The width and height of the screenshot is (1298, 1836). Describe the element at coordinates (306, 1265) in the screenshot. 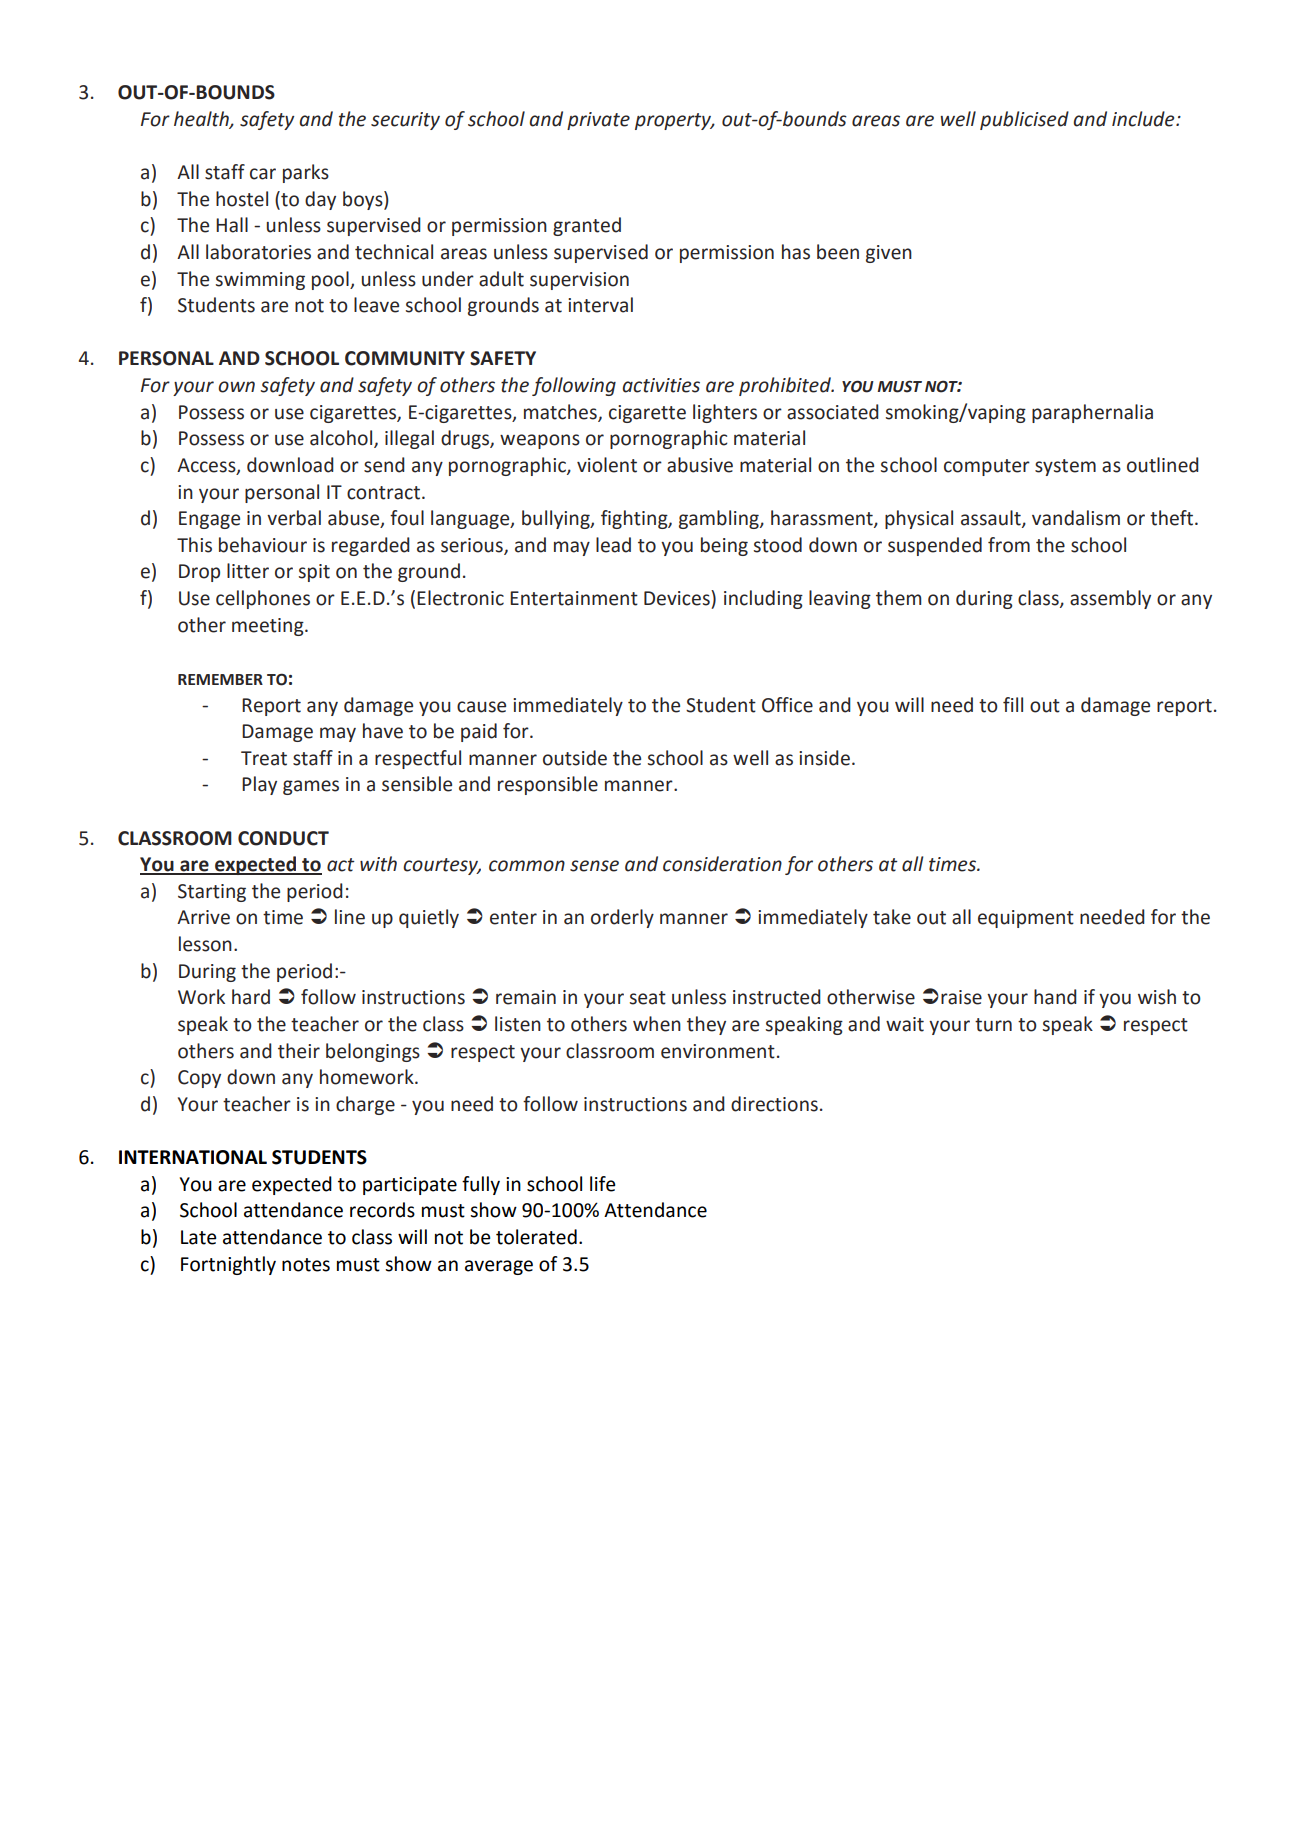

I see `notes` at that location.
